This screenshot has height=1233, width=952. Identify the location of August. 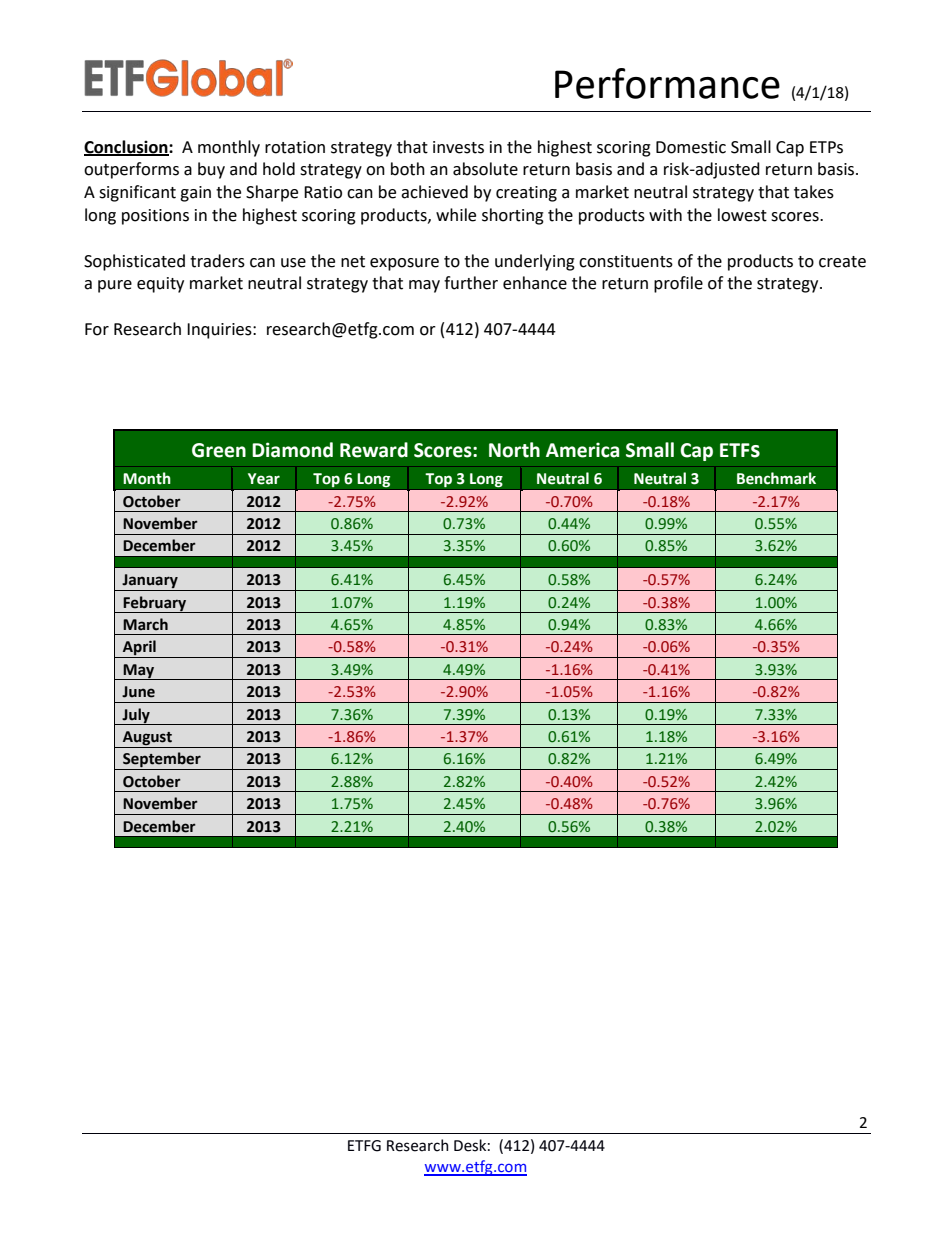
(147, 739).
